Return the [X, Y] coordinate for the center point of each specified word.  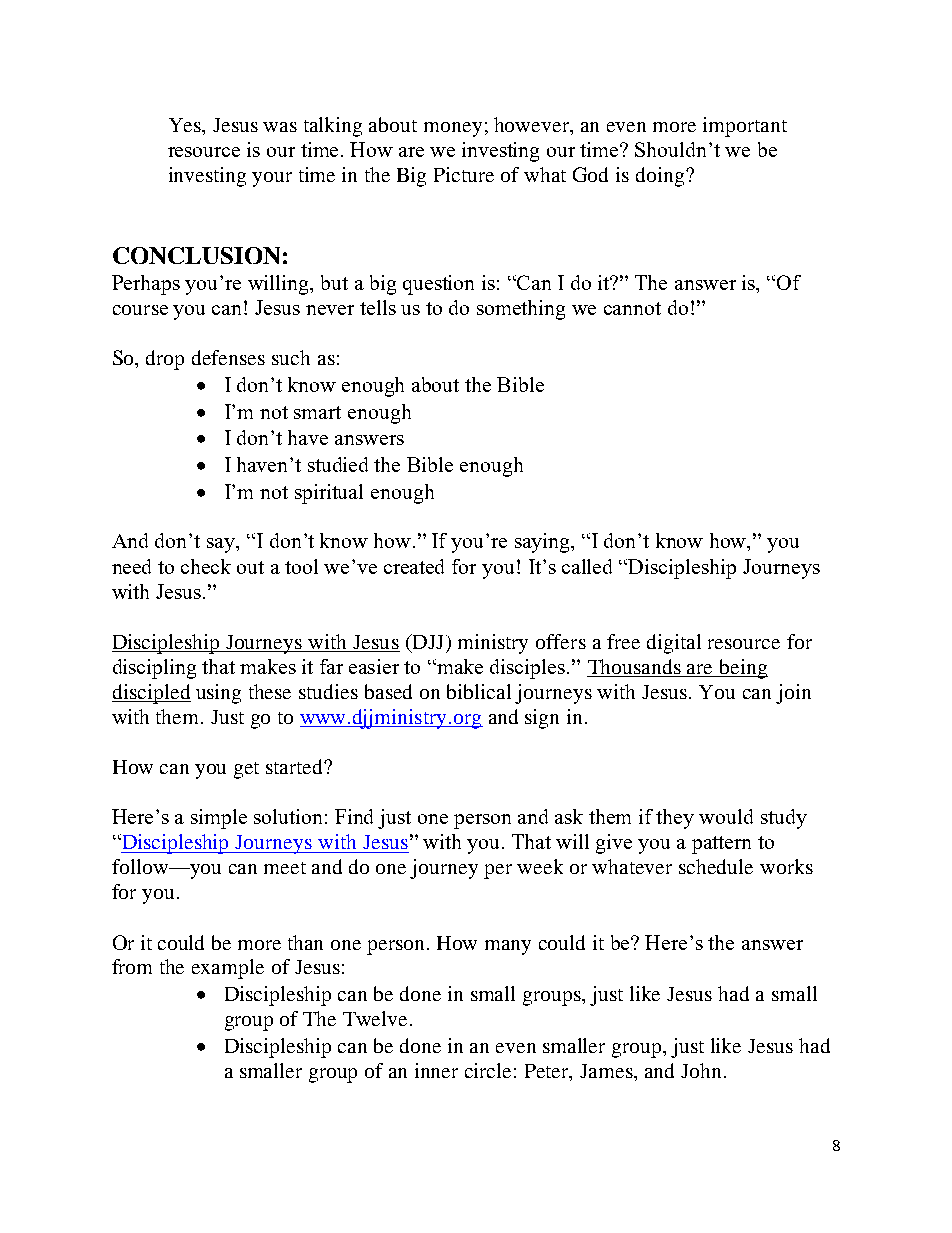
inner [436, 1070]
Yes [186, 126]
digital [674, 644]
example [228, 969]
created [414, 566]
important [745, 127]
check [206, 566]
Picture [464, 174]
